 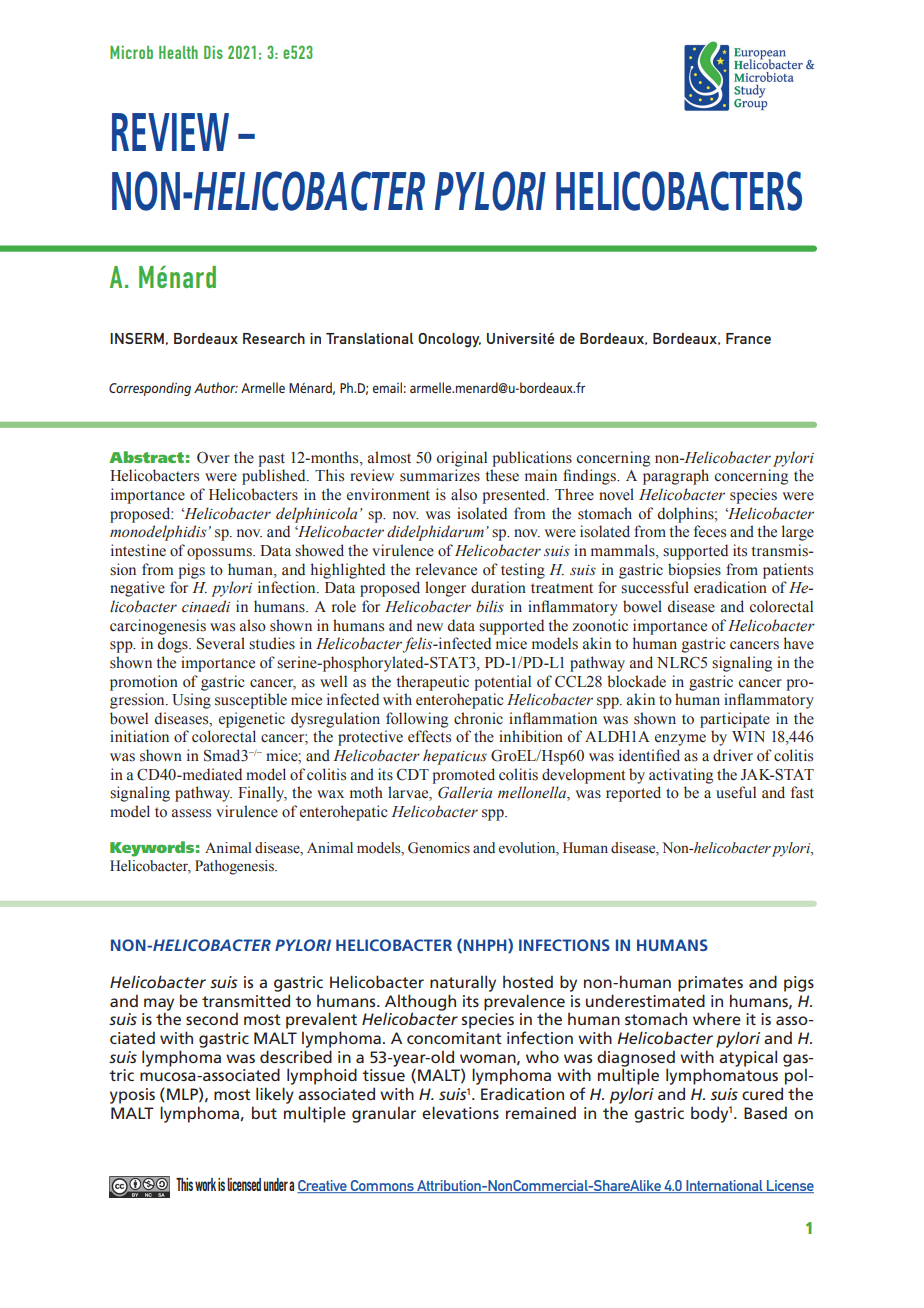 What do you see at coordinates (205, 1184) in the document?
I see `work` at bounding box center [205, 1184].
